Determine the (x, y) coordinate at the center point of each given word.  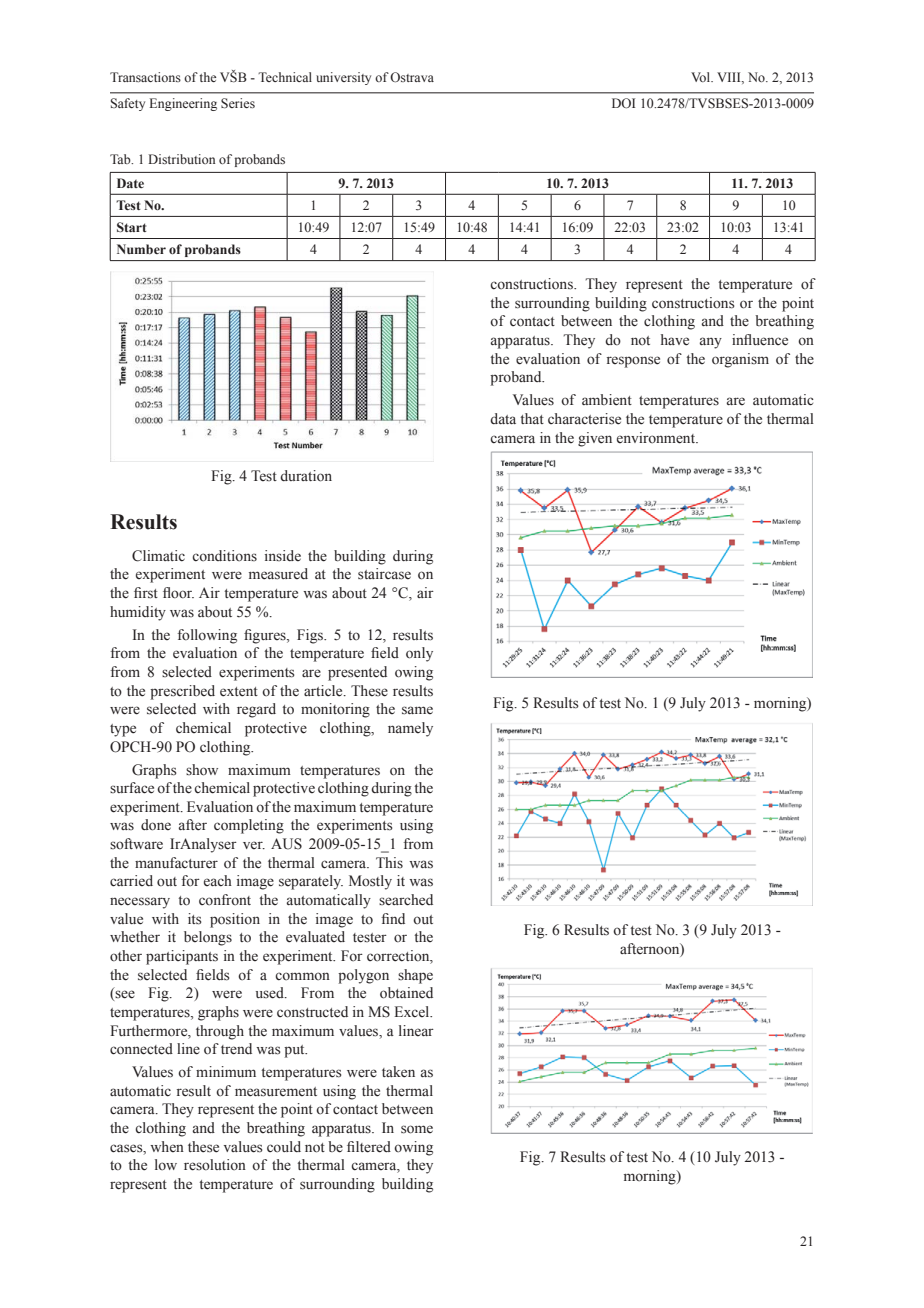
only (419, 654)
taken (398, 1072)
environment (657, 438)
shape (415, 976)
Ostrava (412, 77)
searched (406, 900)
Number (141, 249)
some (417, 1129)
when (167, 1146)
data (503, 418)
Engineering (183, 104)
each (218, 880)
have (675, 340)
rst (150, 594)
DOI (623, 103)
